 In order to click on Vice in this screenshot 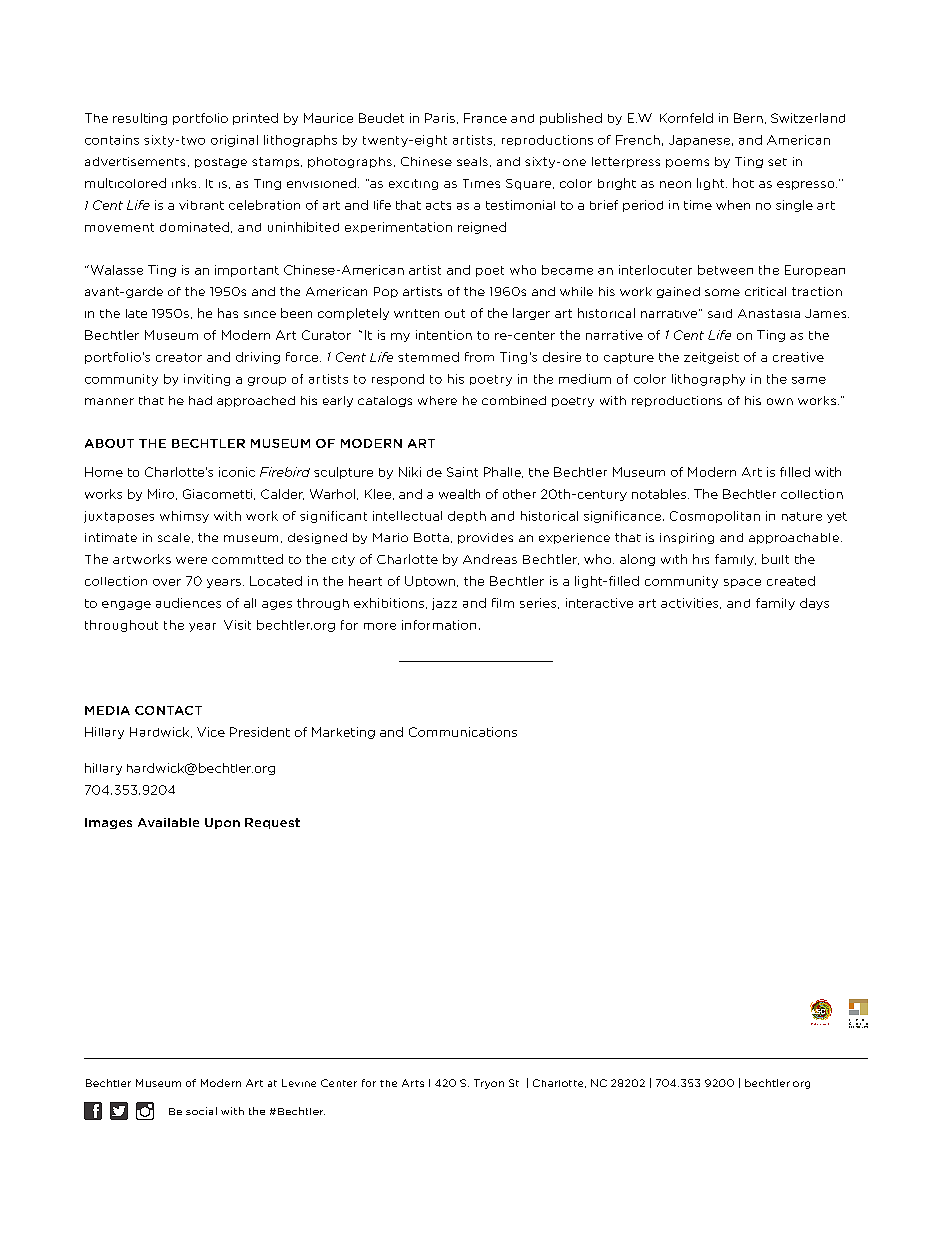, I will do `click(211, 732)`.
